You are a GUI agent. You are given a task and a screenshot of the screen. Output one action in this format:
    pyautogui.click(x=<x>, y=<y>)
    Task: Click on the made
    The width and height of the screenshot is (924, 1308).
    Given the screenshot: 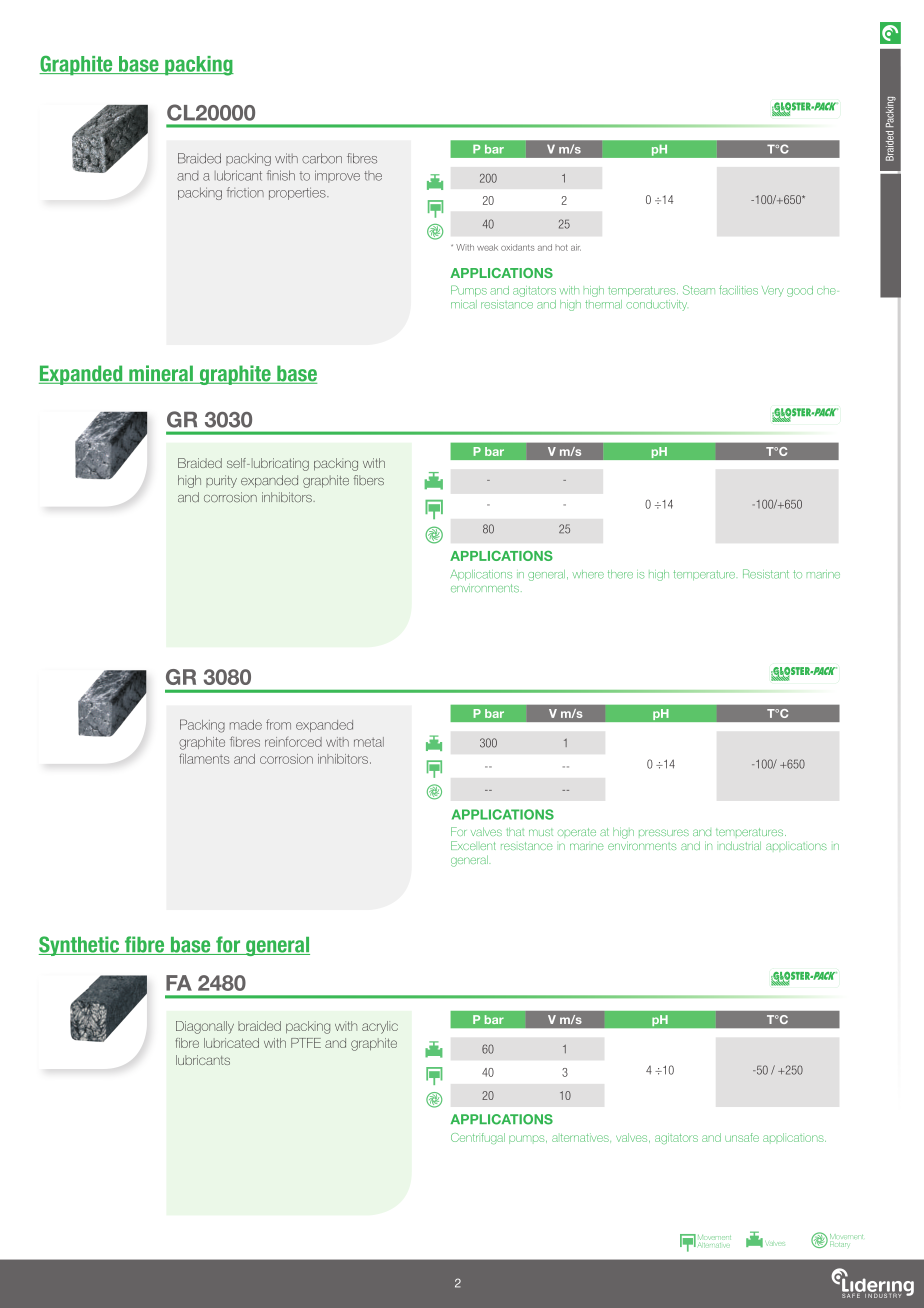 What is the action you would take?
    pyautogui.click(x=246, y=725)
